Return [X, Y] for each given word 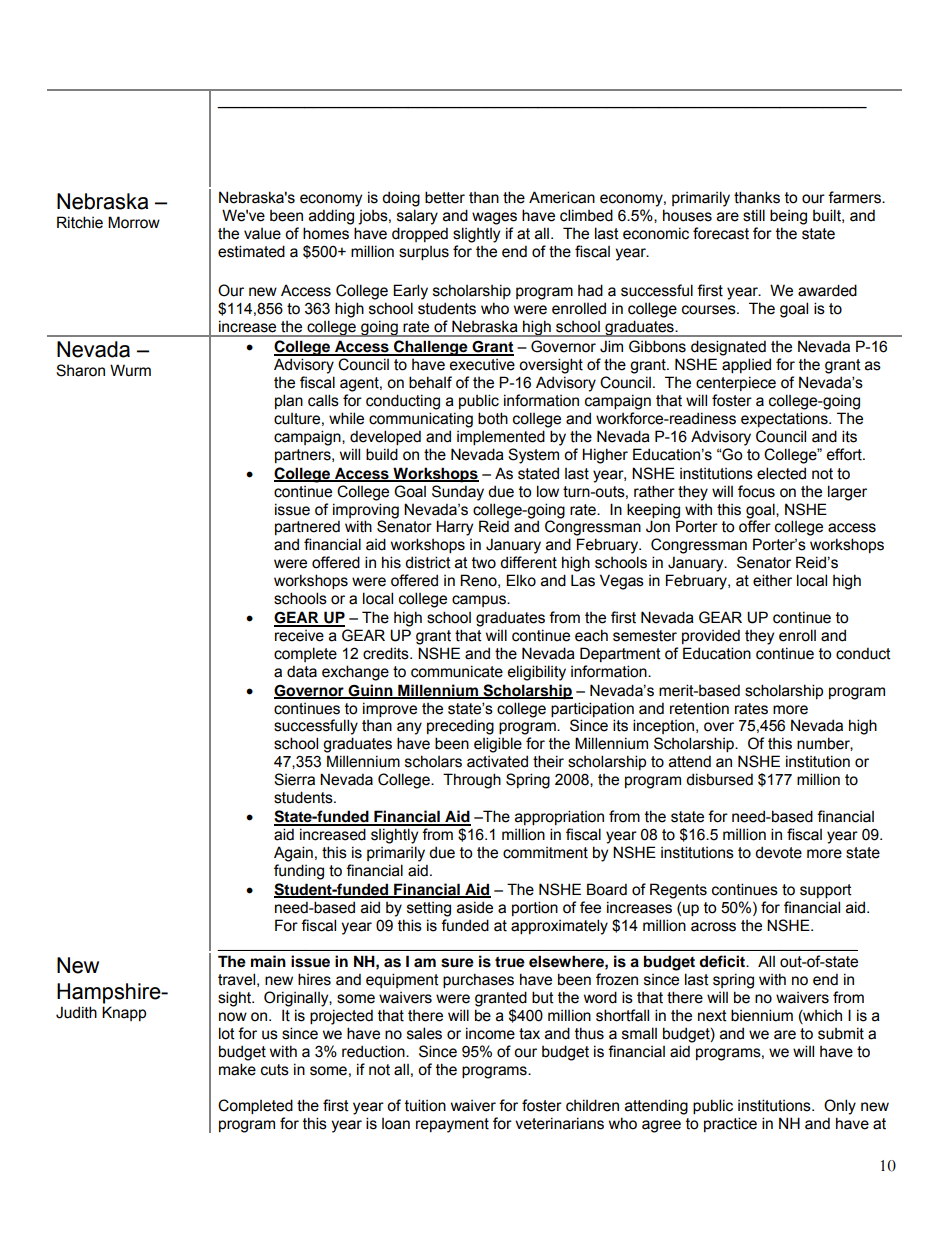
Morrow [134, 222]
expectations [785, 419]
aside [475, 907]
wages [494, 218]
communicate [457, 671]
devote [778, 852]
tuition [425, 1105]
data [302, 671]
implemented [501, 437]
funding [299, 872]
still [754, 215]
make [237, 1069]
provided [711, 636]
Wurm [130, 370]
